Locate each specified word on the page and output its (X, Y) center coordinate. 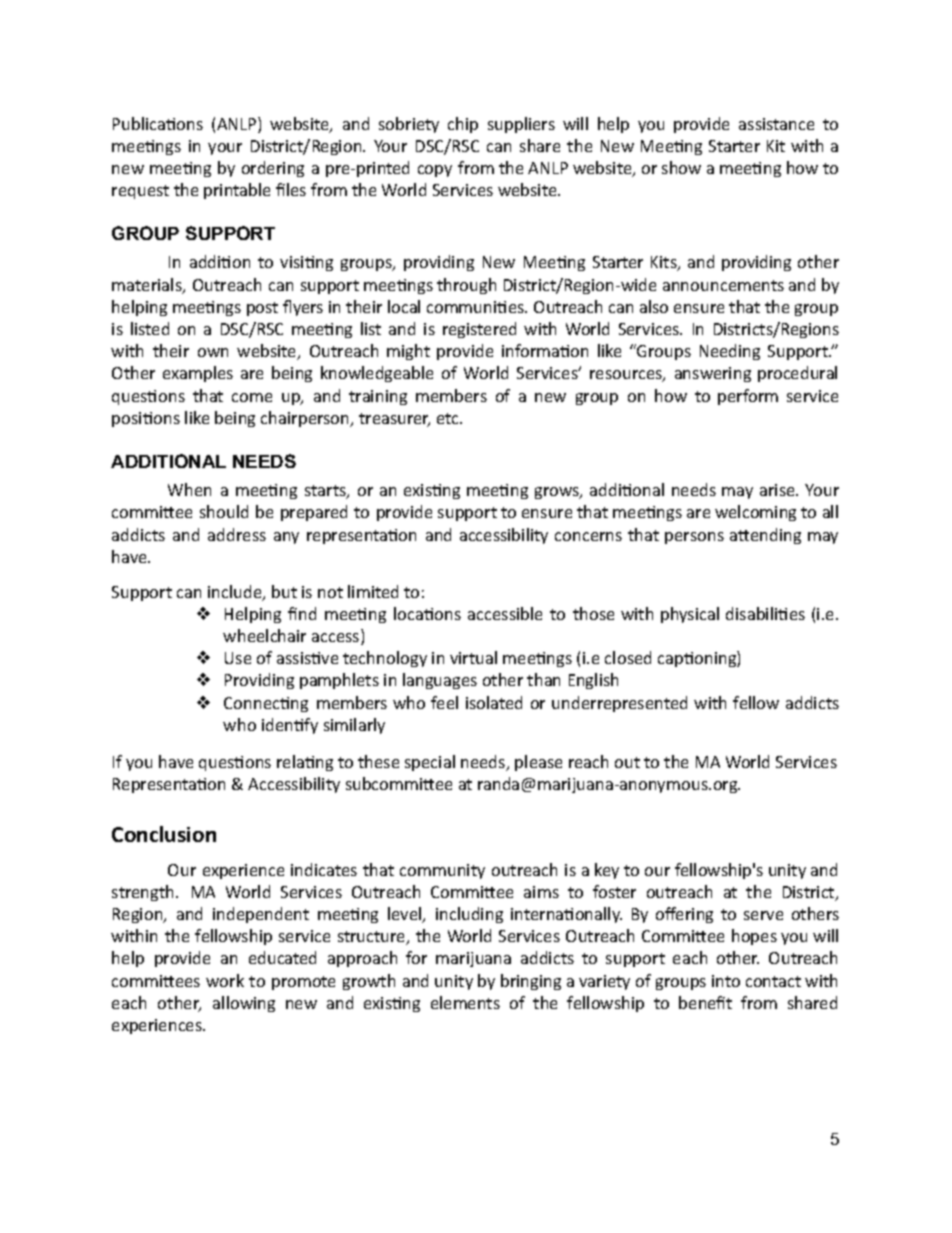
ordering (273, 169)
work (225, 980)
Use (238, 658)
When (189, 489)
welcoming (755, 513)
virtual (473, 657)
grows (558, 493)
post (262, 309)
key (607, 871)
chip (463, 125)
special (430, 763)
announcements (723, 285)
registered (479, 330)
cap (672, 661)
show (681, 167)
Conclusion (164, 834)
